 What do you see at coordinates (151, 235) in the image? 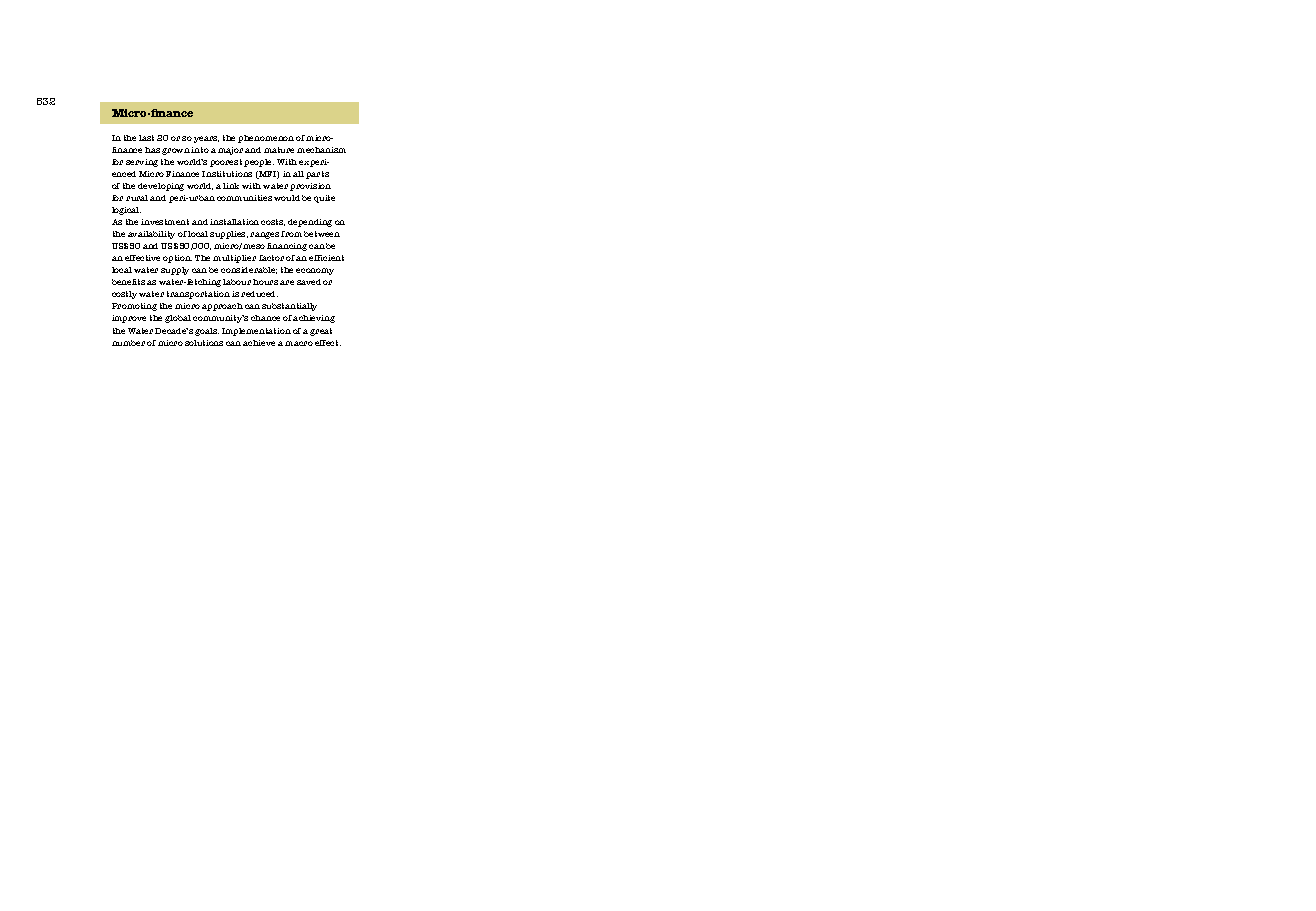
I see `availability` at bounding box center [151, 235].
